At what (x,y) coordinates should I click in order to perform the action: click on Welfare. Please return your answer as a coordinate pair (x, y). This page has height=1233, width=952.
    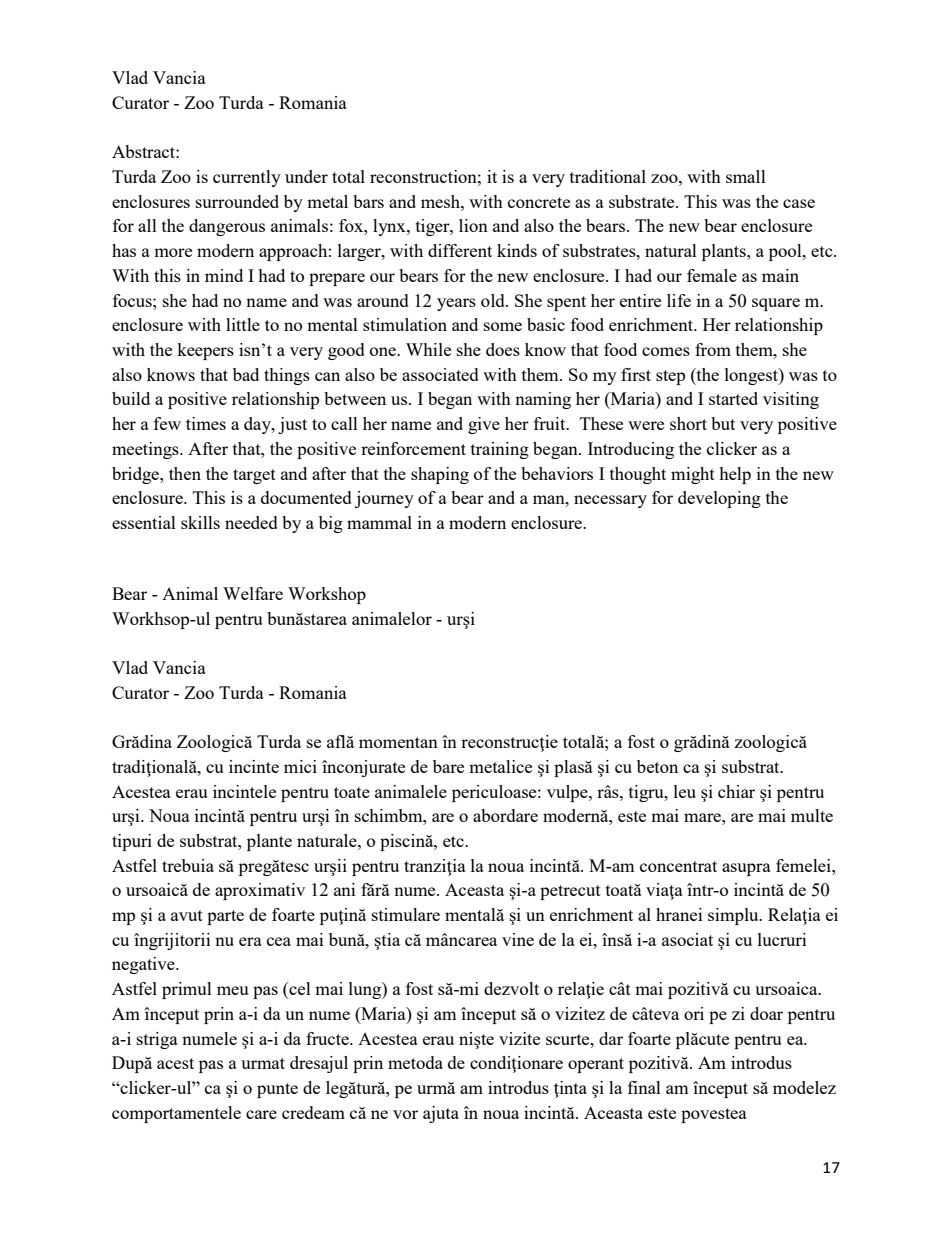
    Looking at the image, I should click on (253, 593).
